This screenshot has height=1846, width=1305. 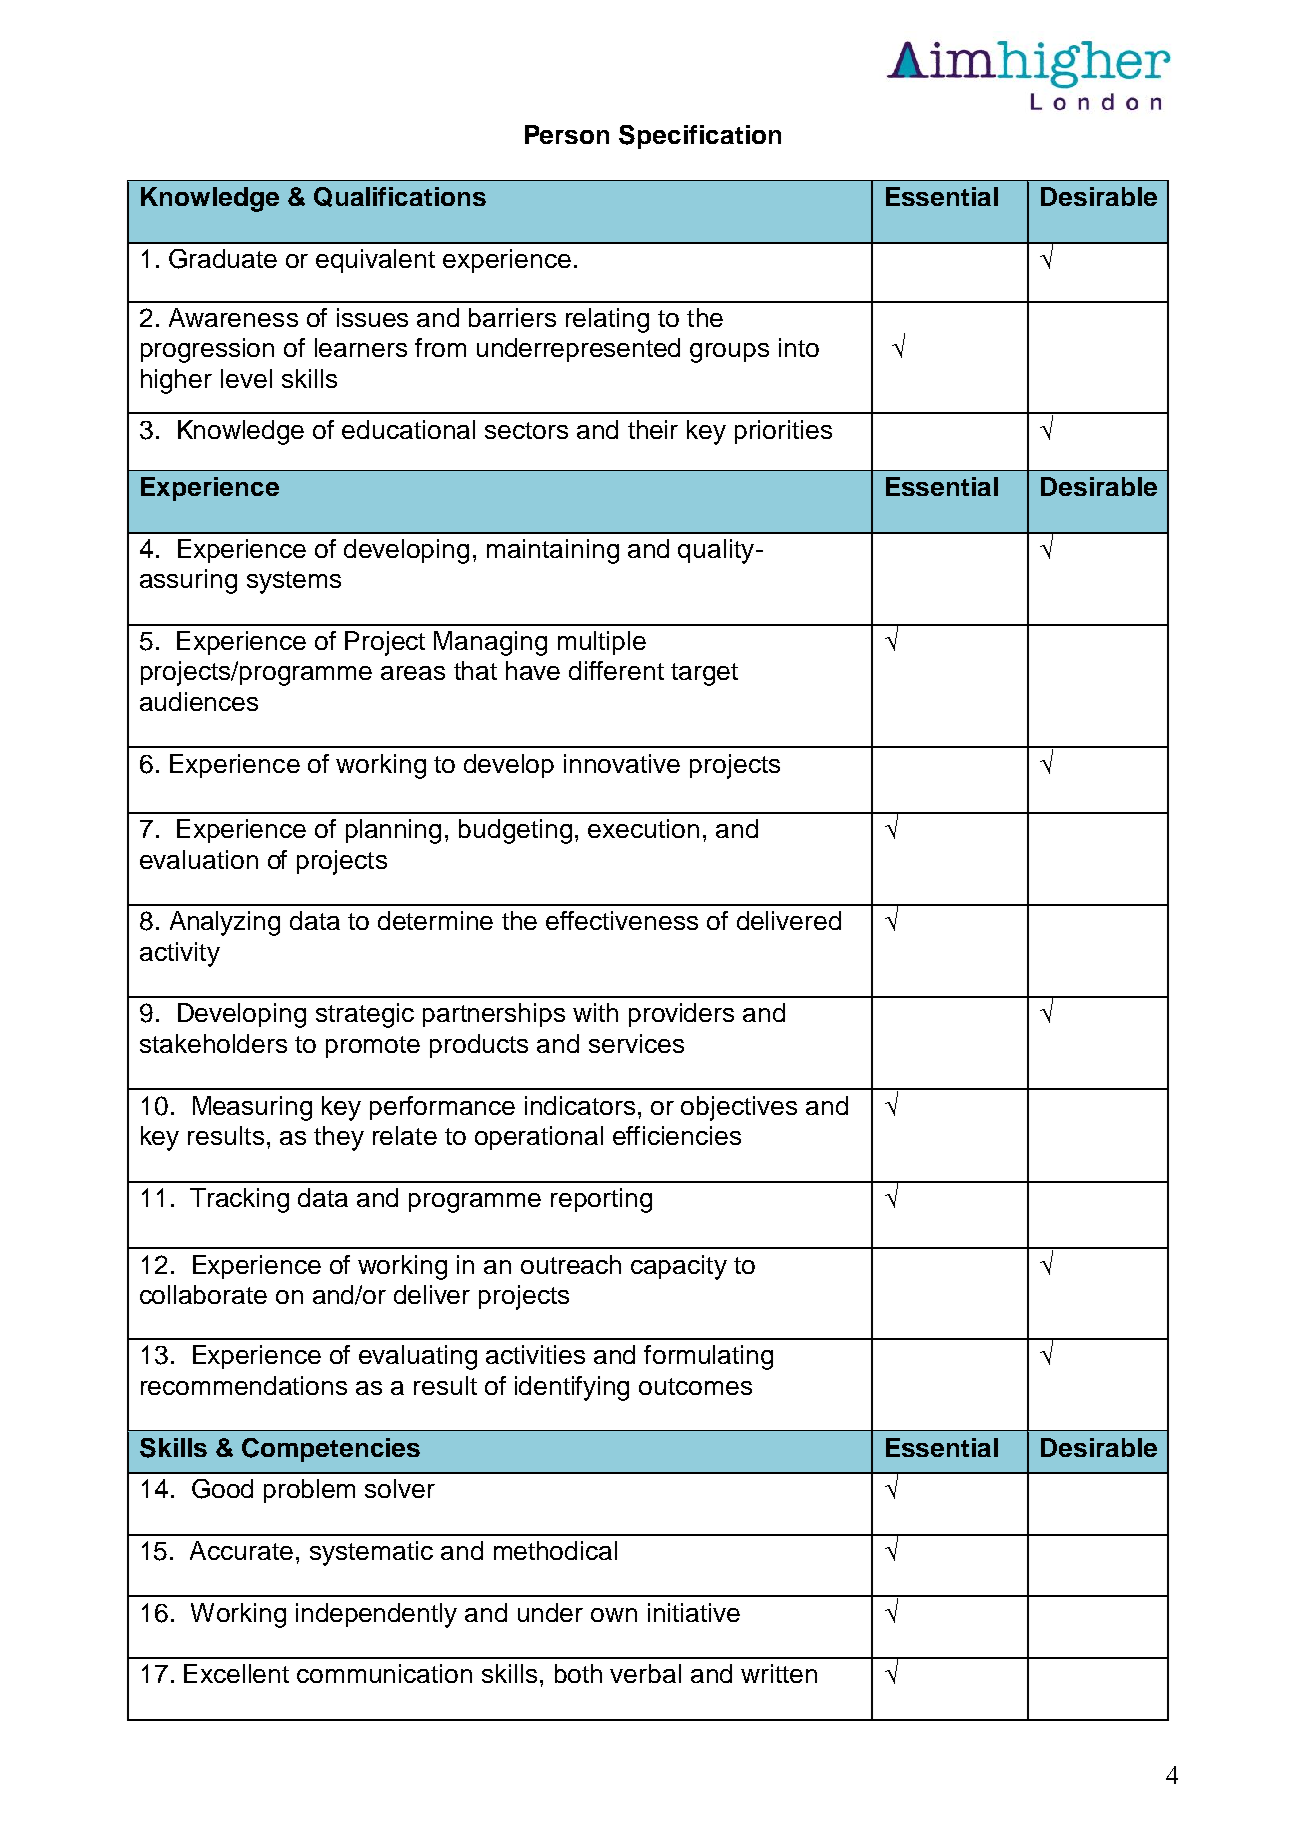 What do you see at coordinates (246, 378) in the screenshot?
I see `level` at bounding box center [246, 378].
